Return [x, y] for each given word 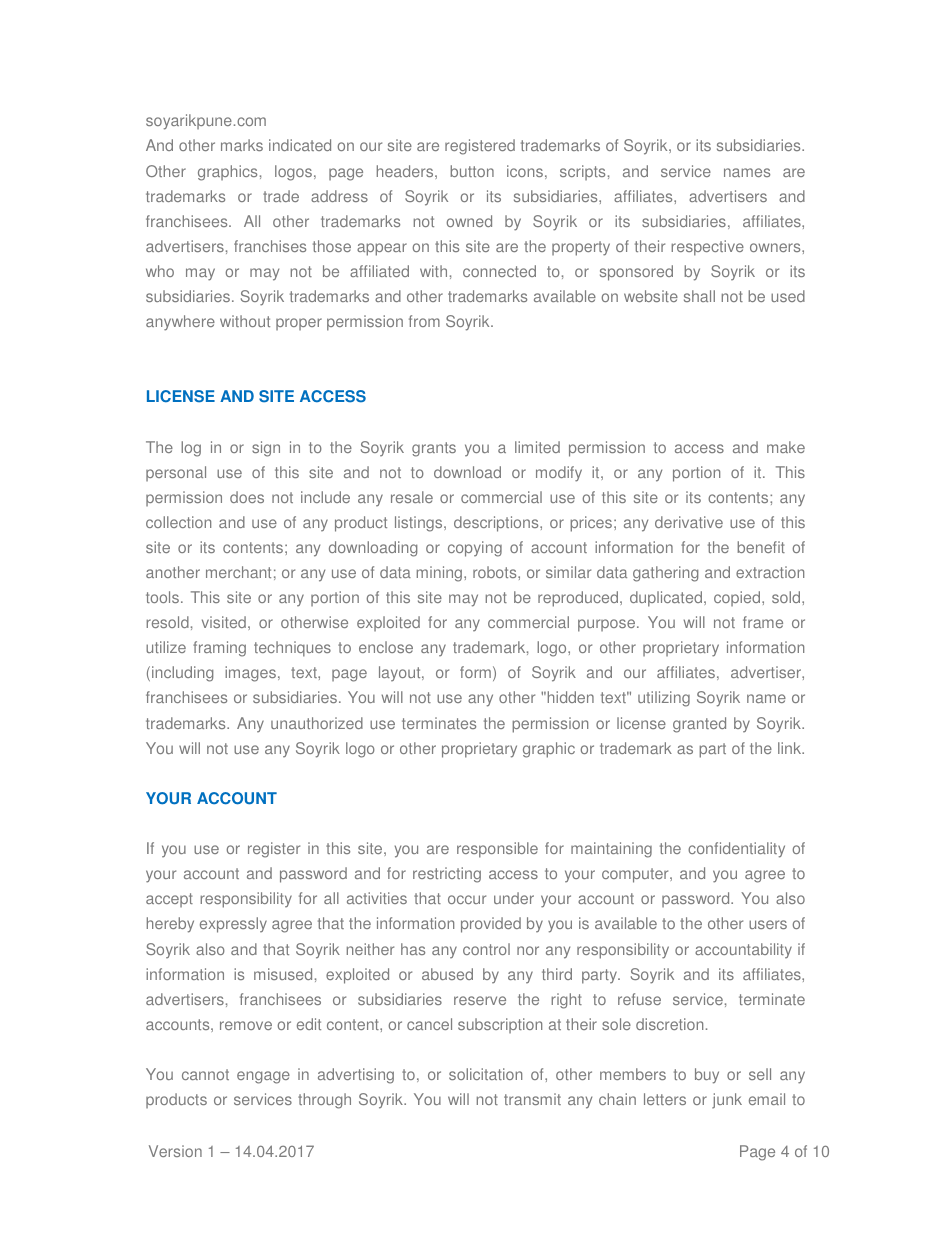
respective [707, 248]
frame [763, 622]
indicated [300, 145]
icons [525, 171]
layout [401, 673]
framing [219, 649]
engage [263, 1077]
